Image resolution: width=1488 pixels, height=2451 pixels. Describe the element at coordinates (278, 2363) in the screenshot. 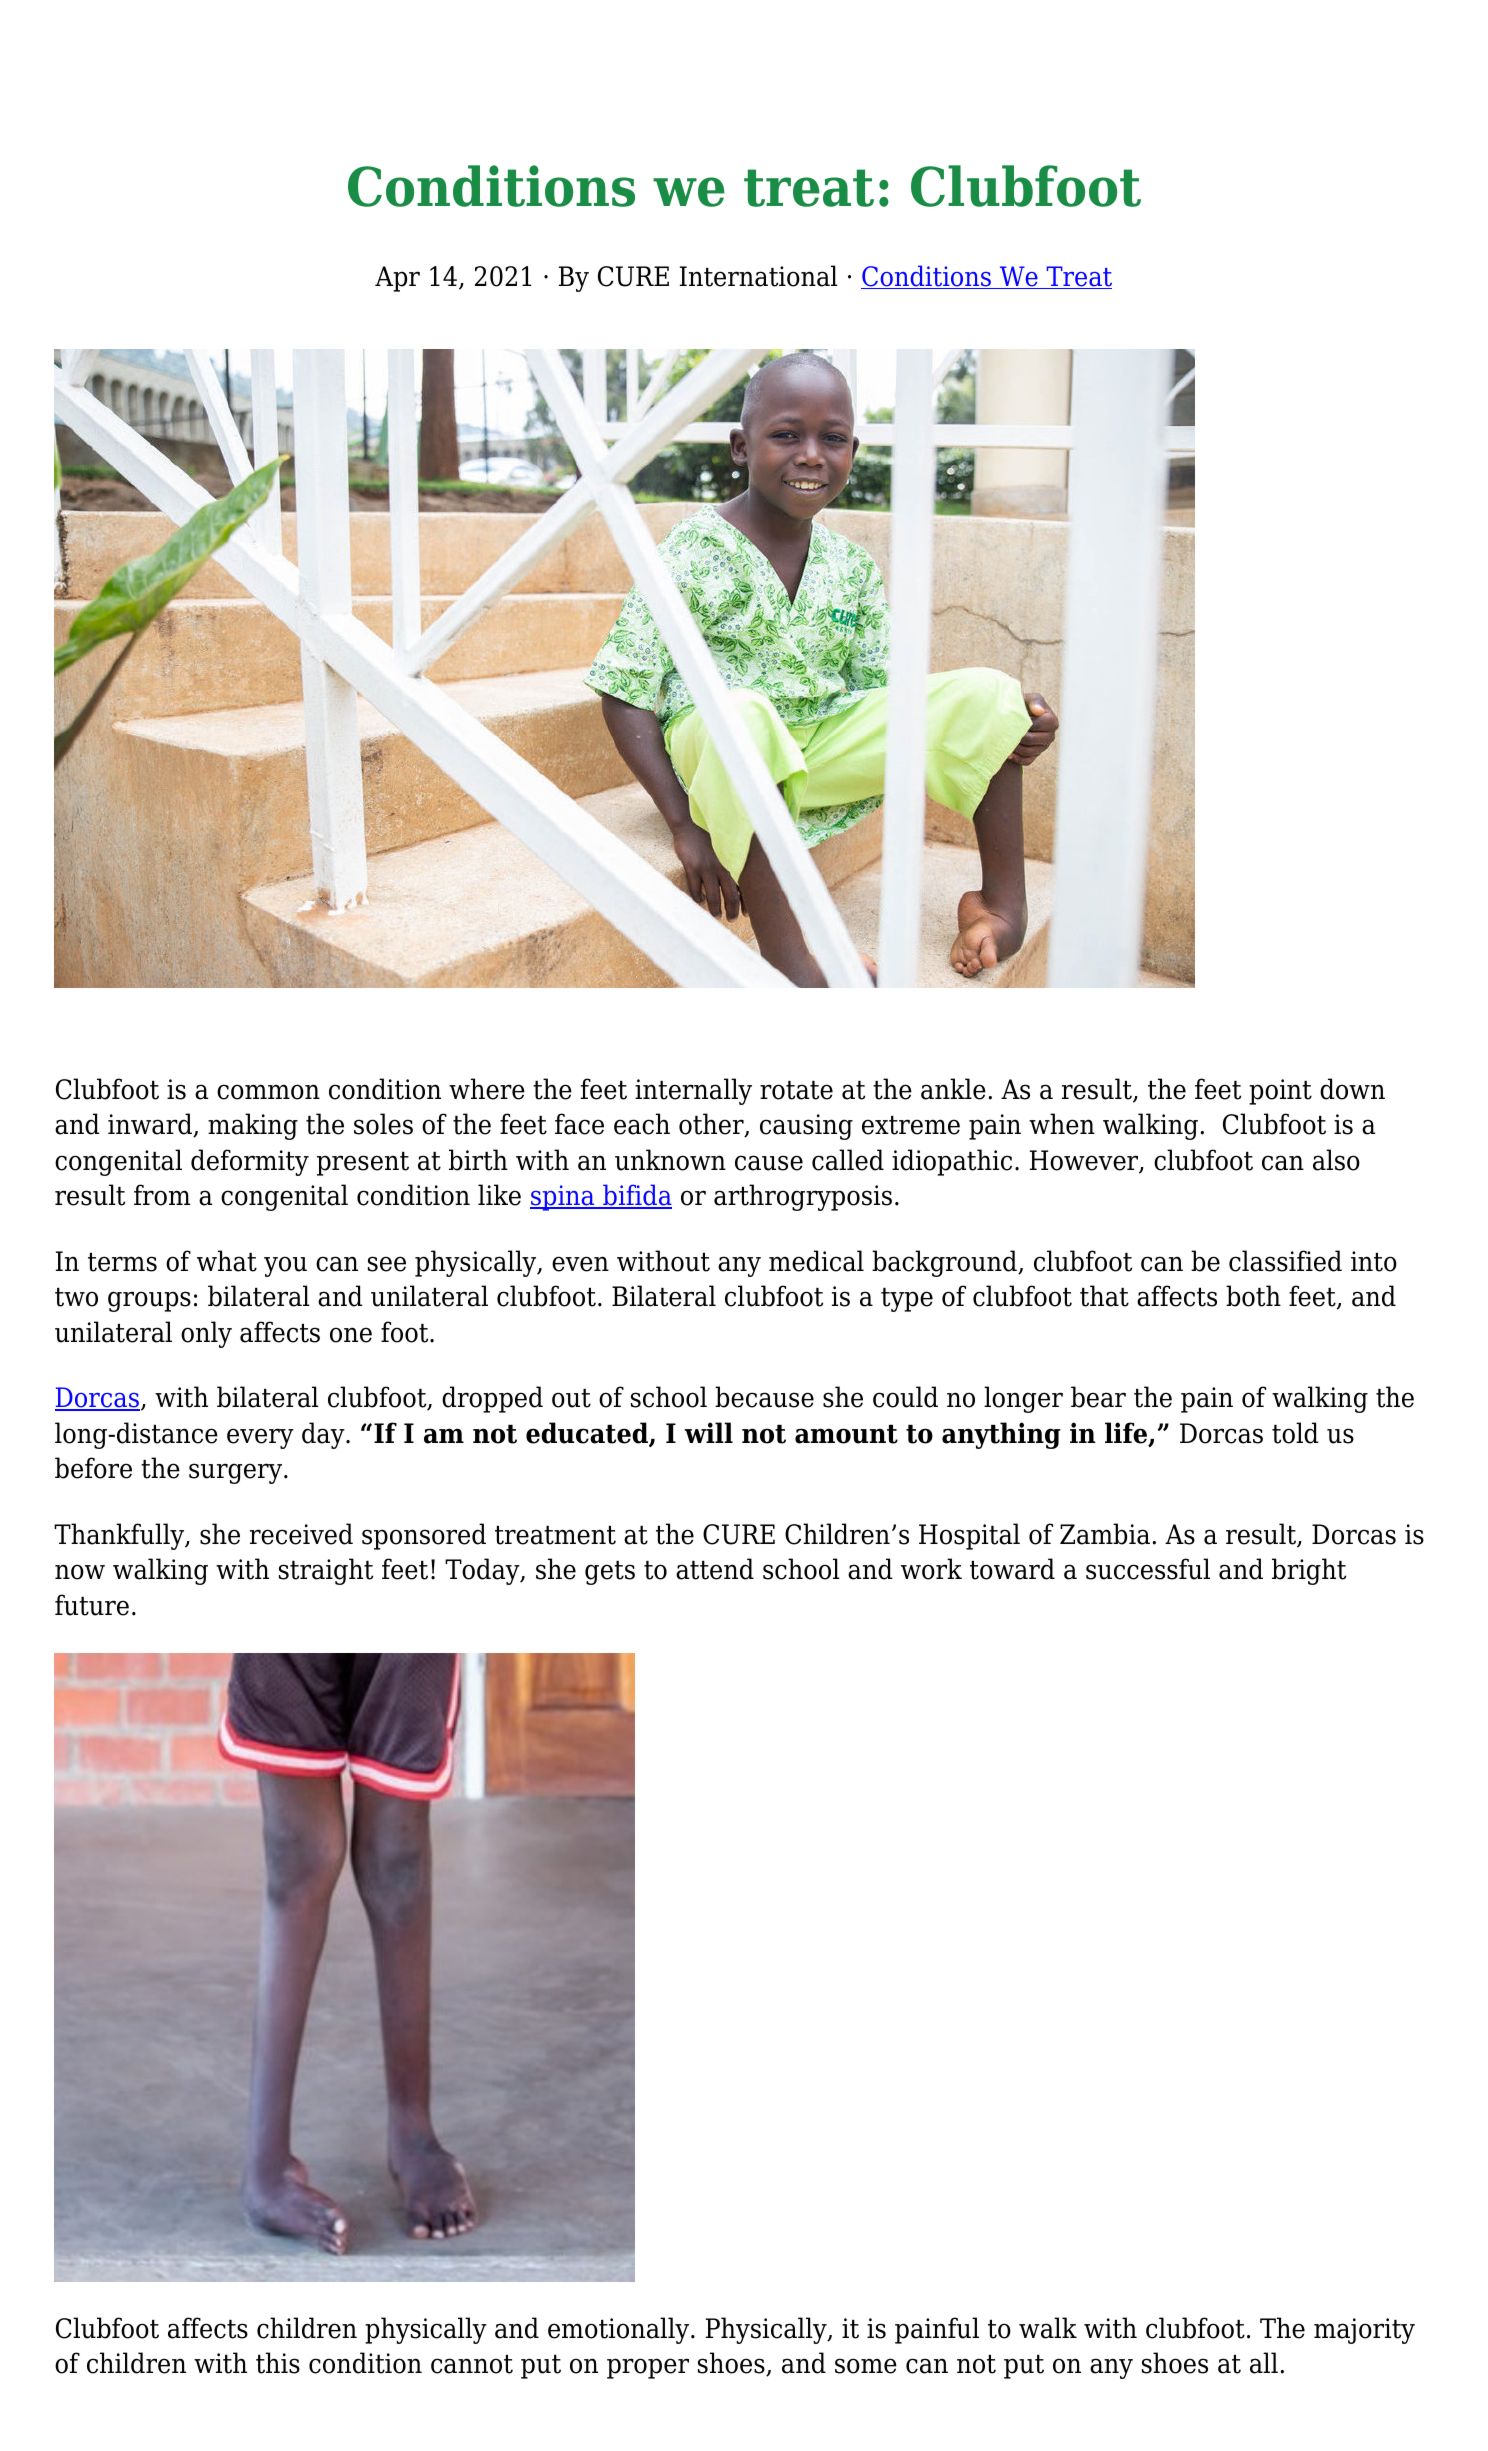

I see `this` at that location.
